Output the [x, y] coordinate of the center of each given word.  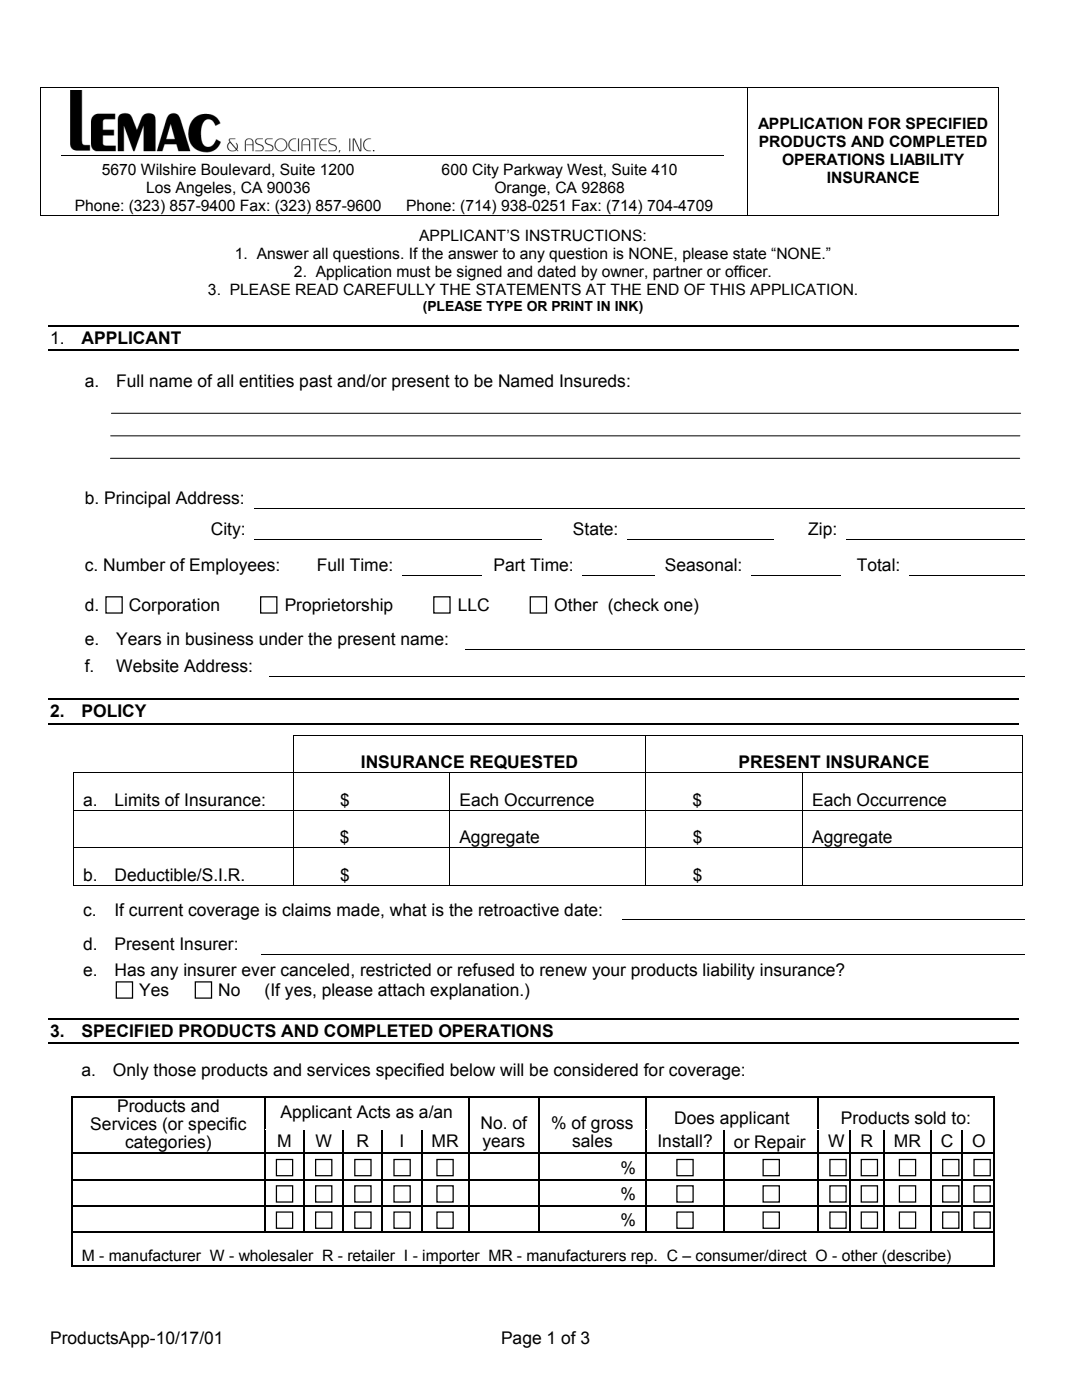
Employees [233, 566]
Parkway [533, 171]
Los [159, 187]
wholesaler [276, 1255]
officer [747, 271]
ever [259, 971]
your [609, 973]
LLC [474, 605]
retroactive [519, 910]
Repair [781, 1144]
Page [521, 1339]
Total [877, 565]
